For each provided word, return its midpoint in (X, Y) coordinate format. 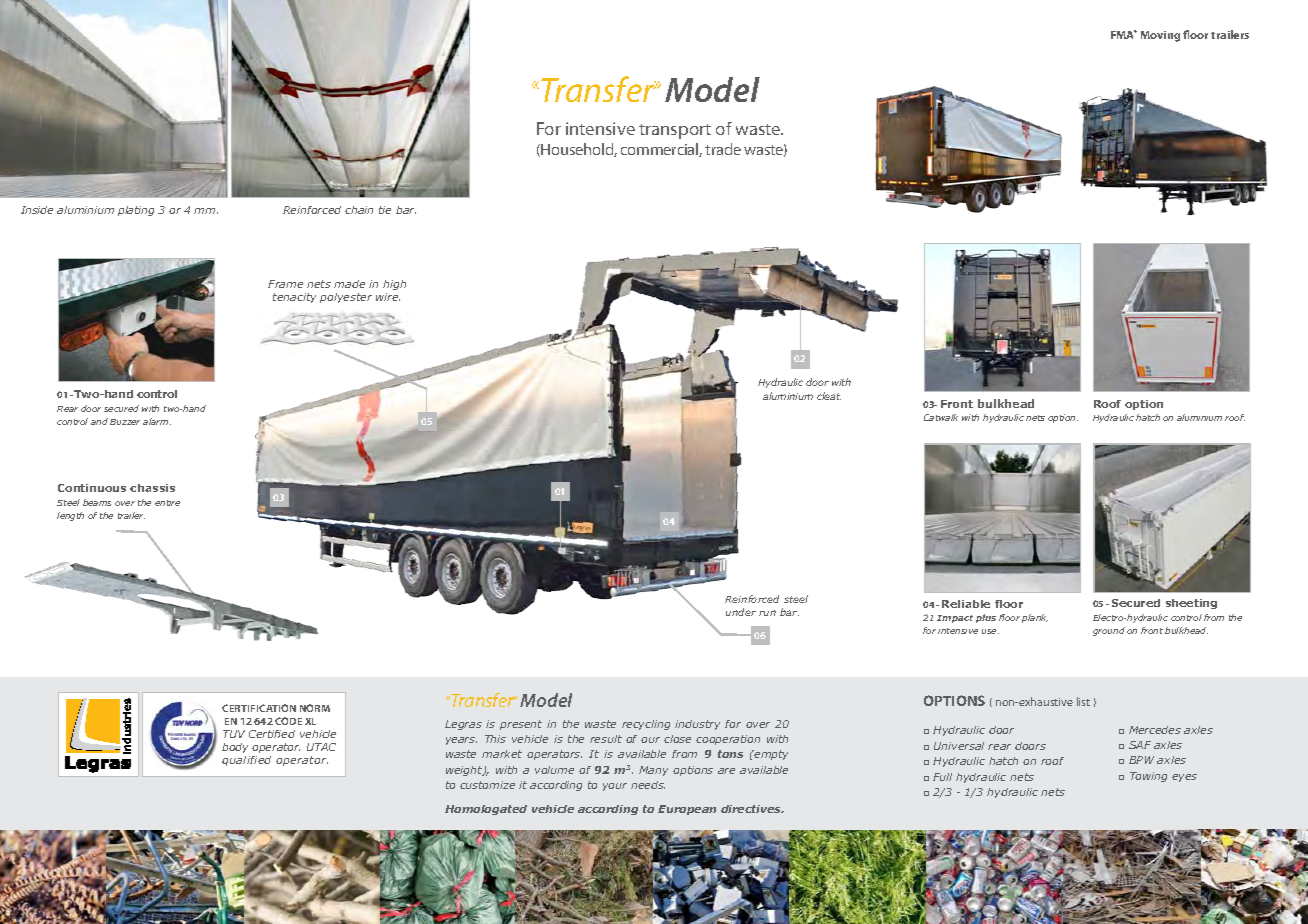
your (615, 787)
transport (675, 131)
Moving (1160, 36)
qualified (246, 761)
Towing (1148, 777)
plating (136, 211)
